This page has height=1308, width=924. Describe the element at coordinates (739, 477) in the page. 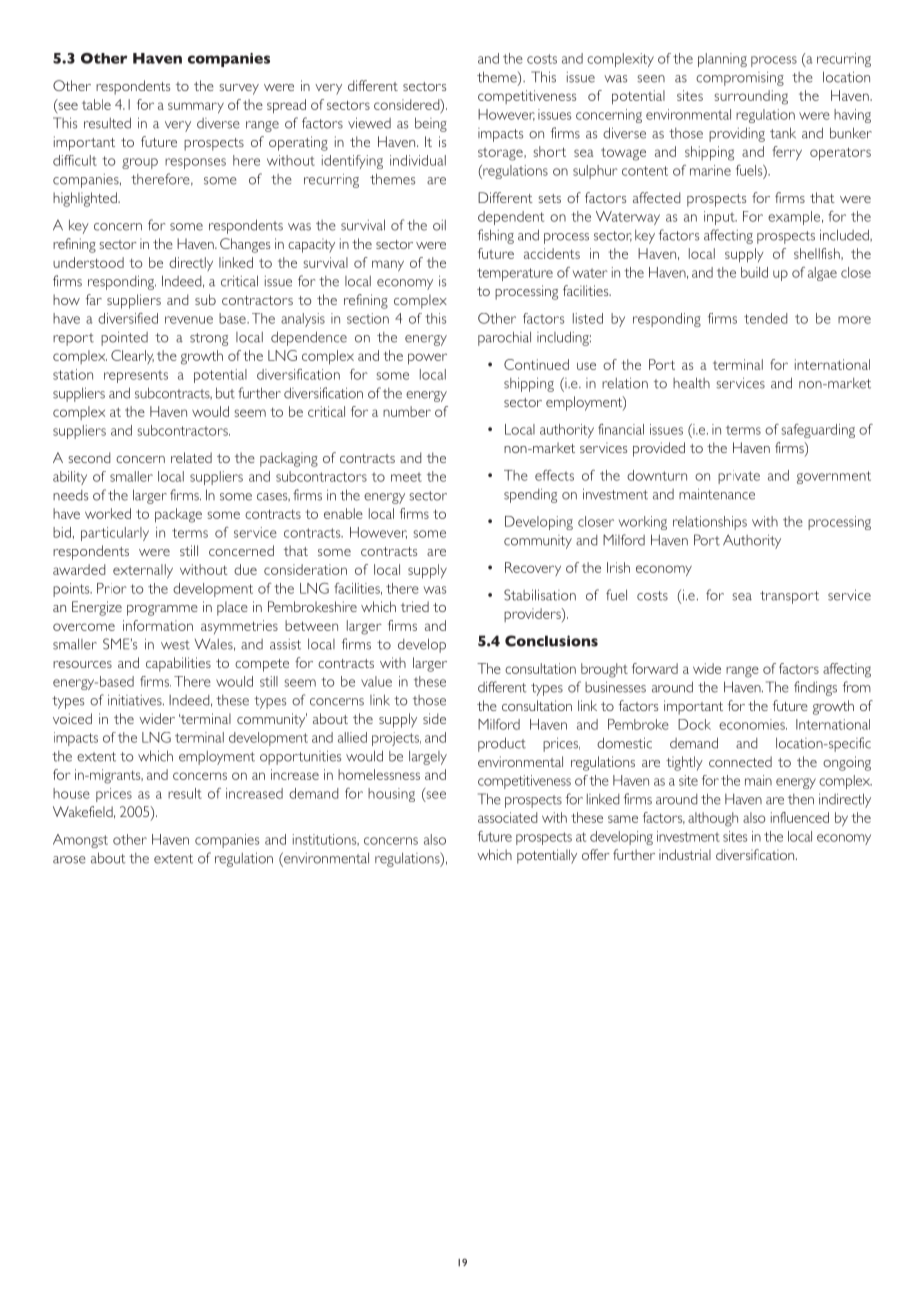

I see `private` at that location.
